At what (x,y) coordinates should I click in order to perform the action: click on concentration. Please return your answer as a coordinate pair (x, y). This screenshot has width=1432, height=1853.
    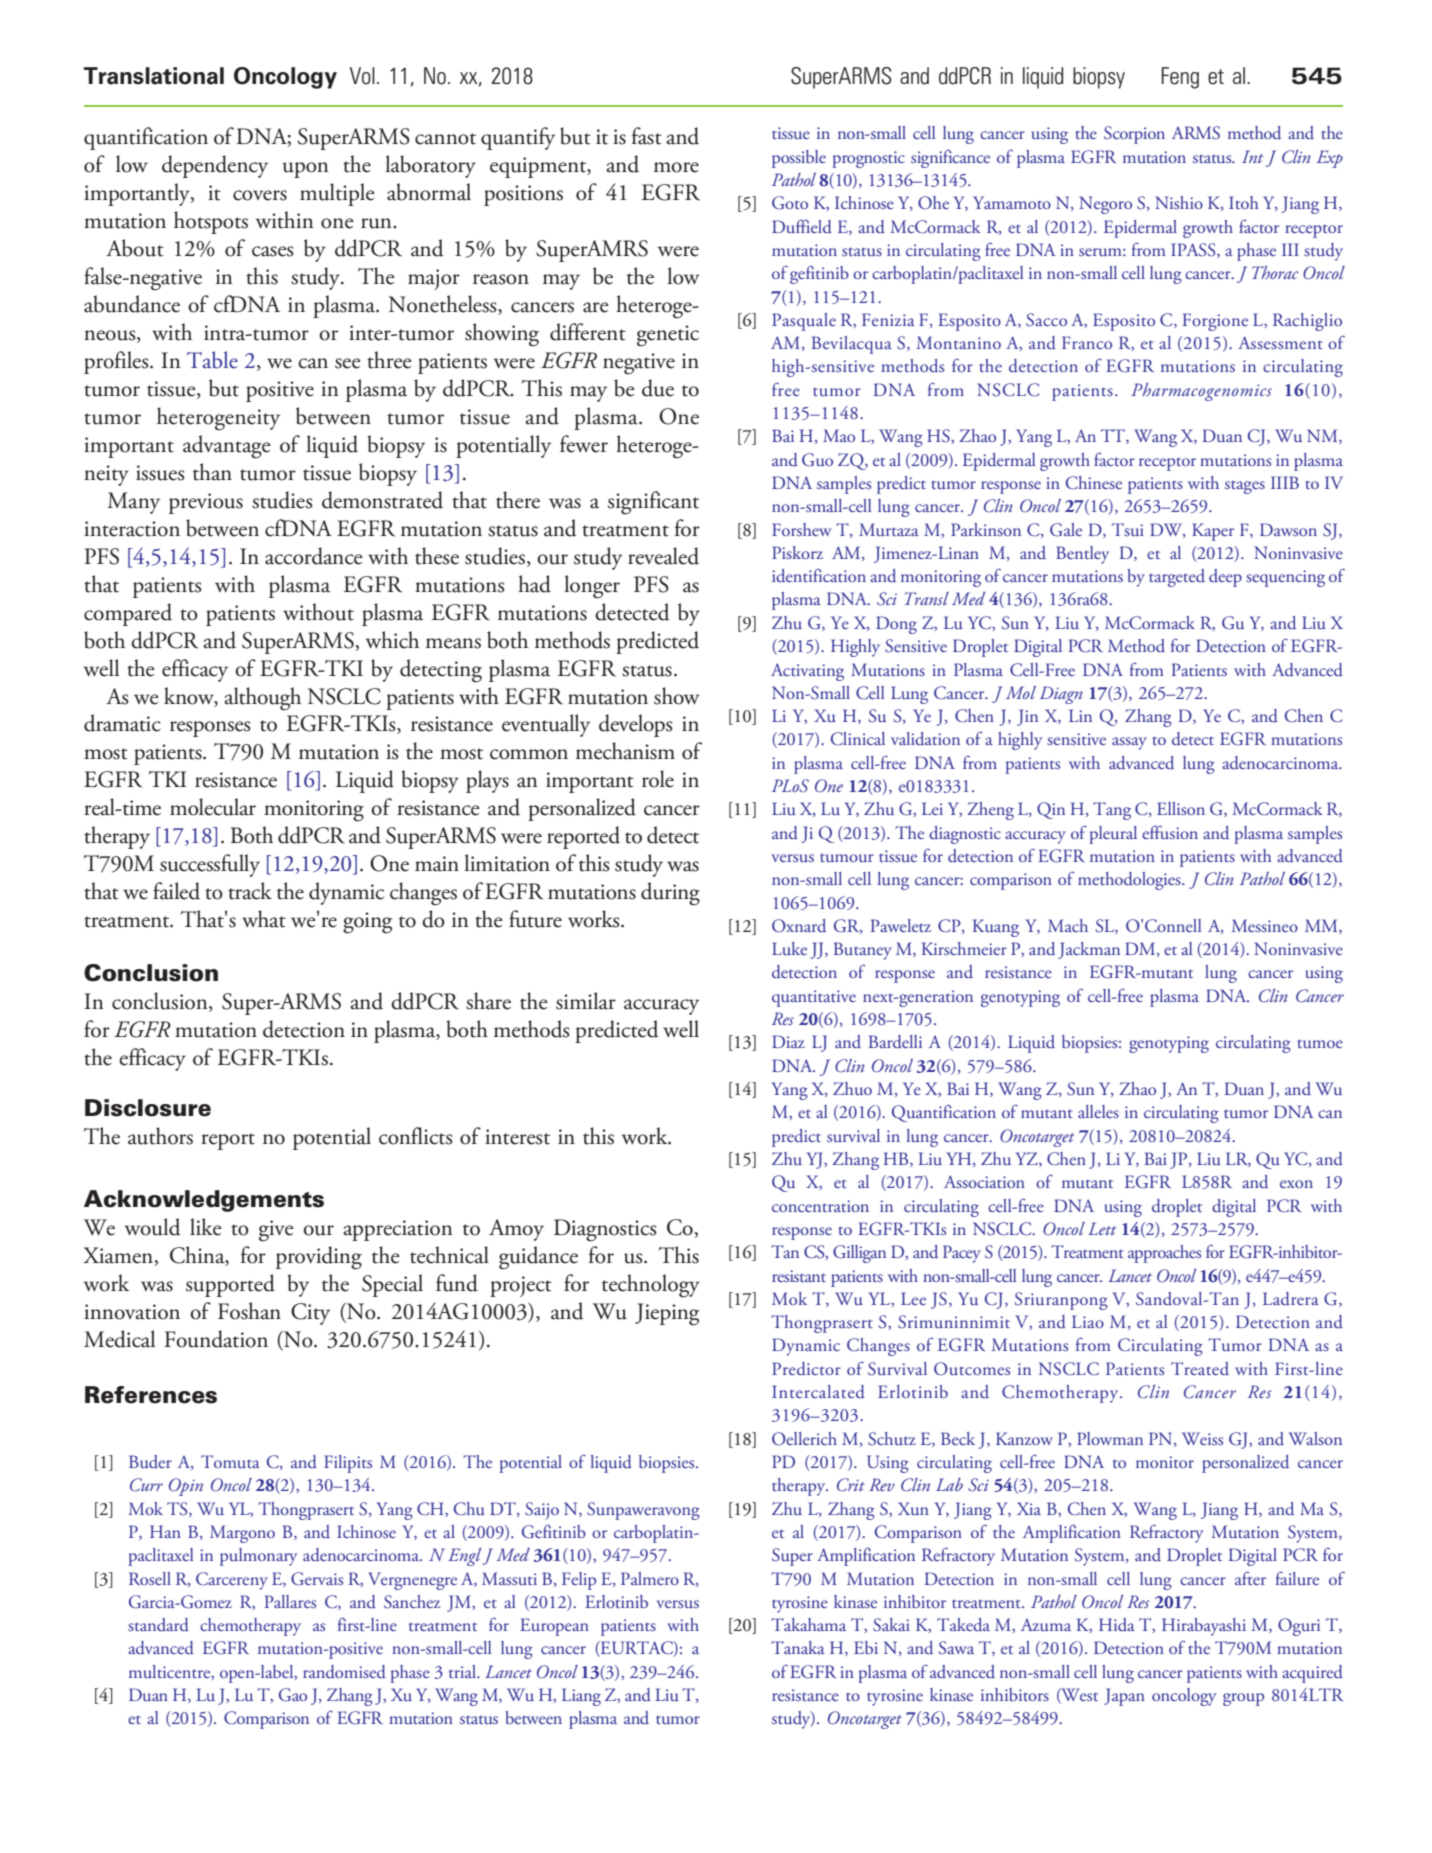
    Looking at the image, I should click on (820, 1206).
